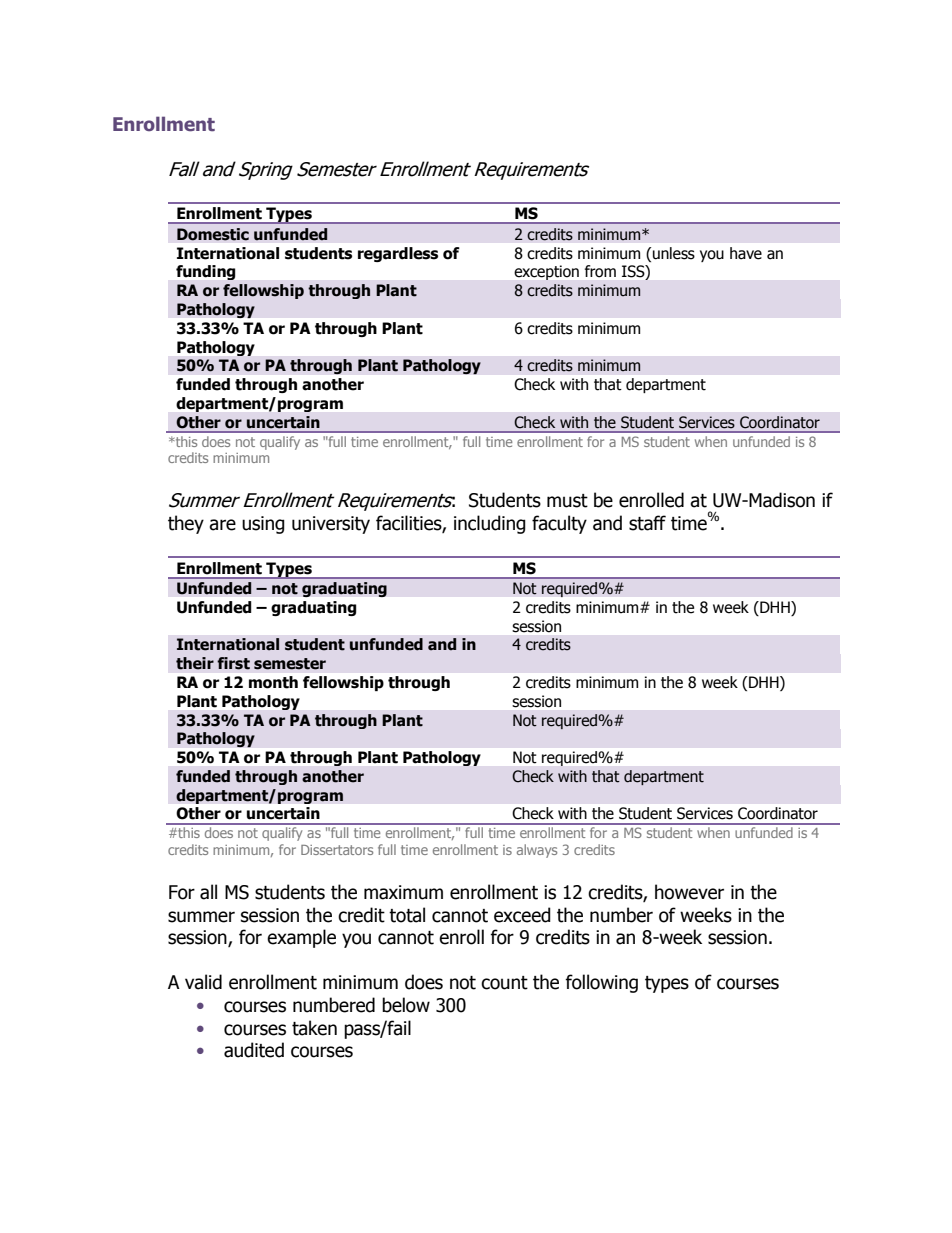 This screenshot has height=1233, width=952. Describe the element at coordinates (205, 272) in the screenshot. I see `funding` at that location.
